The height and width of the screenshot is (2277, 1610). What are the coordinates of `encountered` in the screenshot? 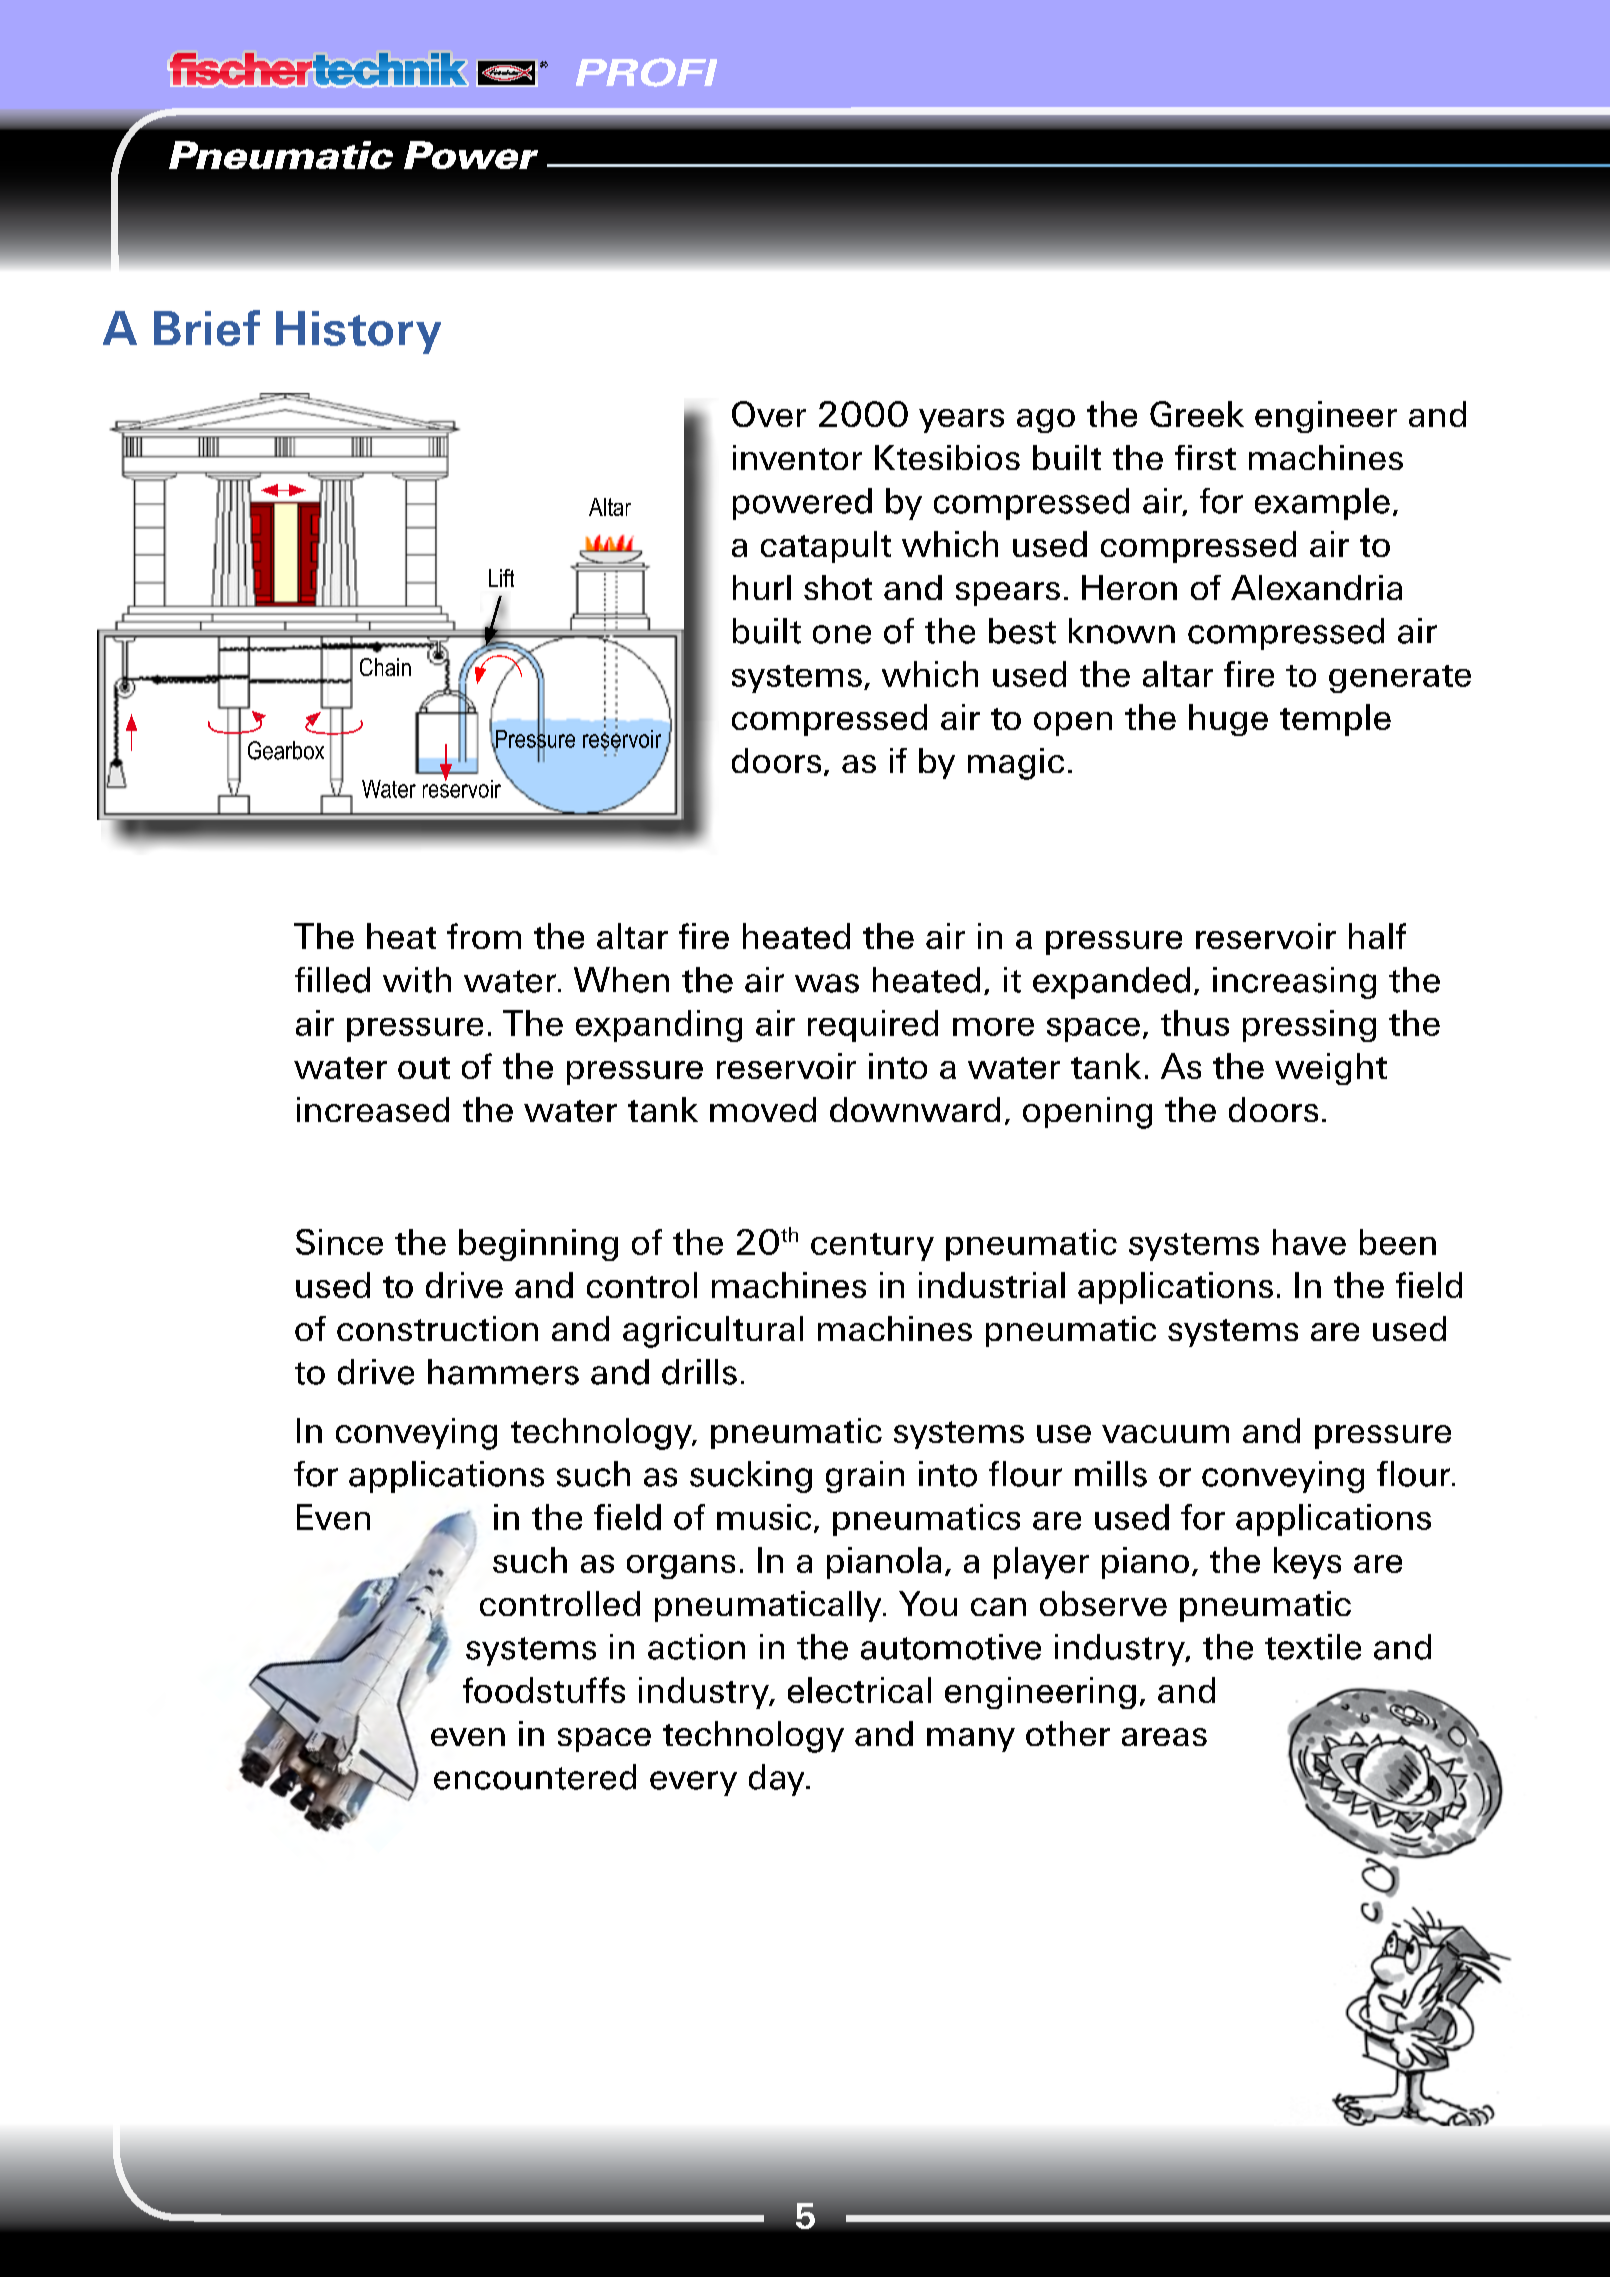 It's located at (535, 1777).
